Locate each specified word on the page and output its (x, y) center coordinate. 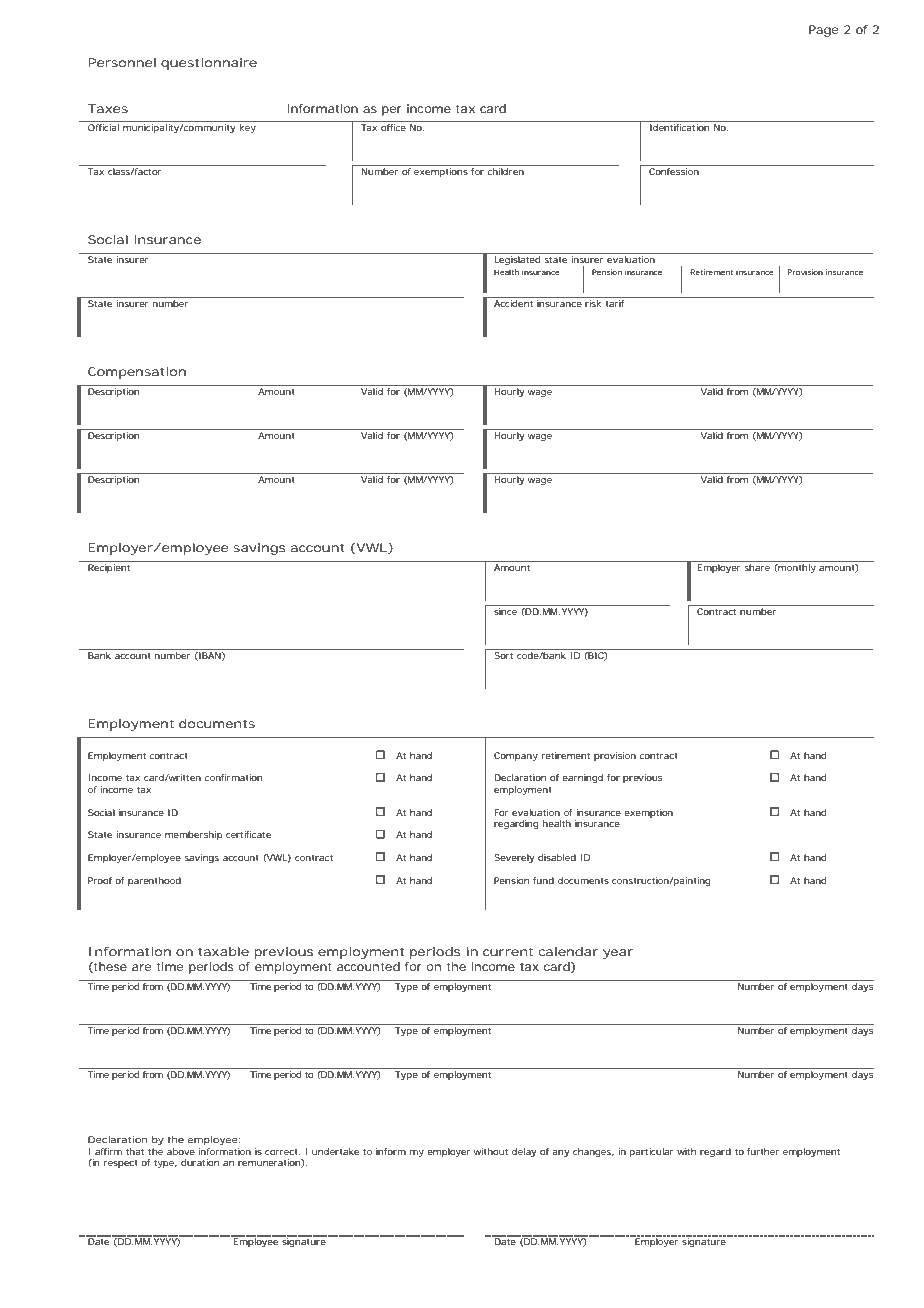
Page (823, 31)
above (181, 1151)
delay (524, 1152)
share (757, 567)
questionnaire (209, 64)
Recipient (109, 568)
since (505, 611)
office (393, 127)
